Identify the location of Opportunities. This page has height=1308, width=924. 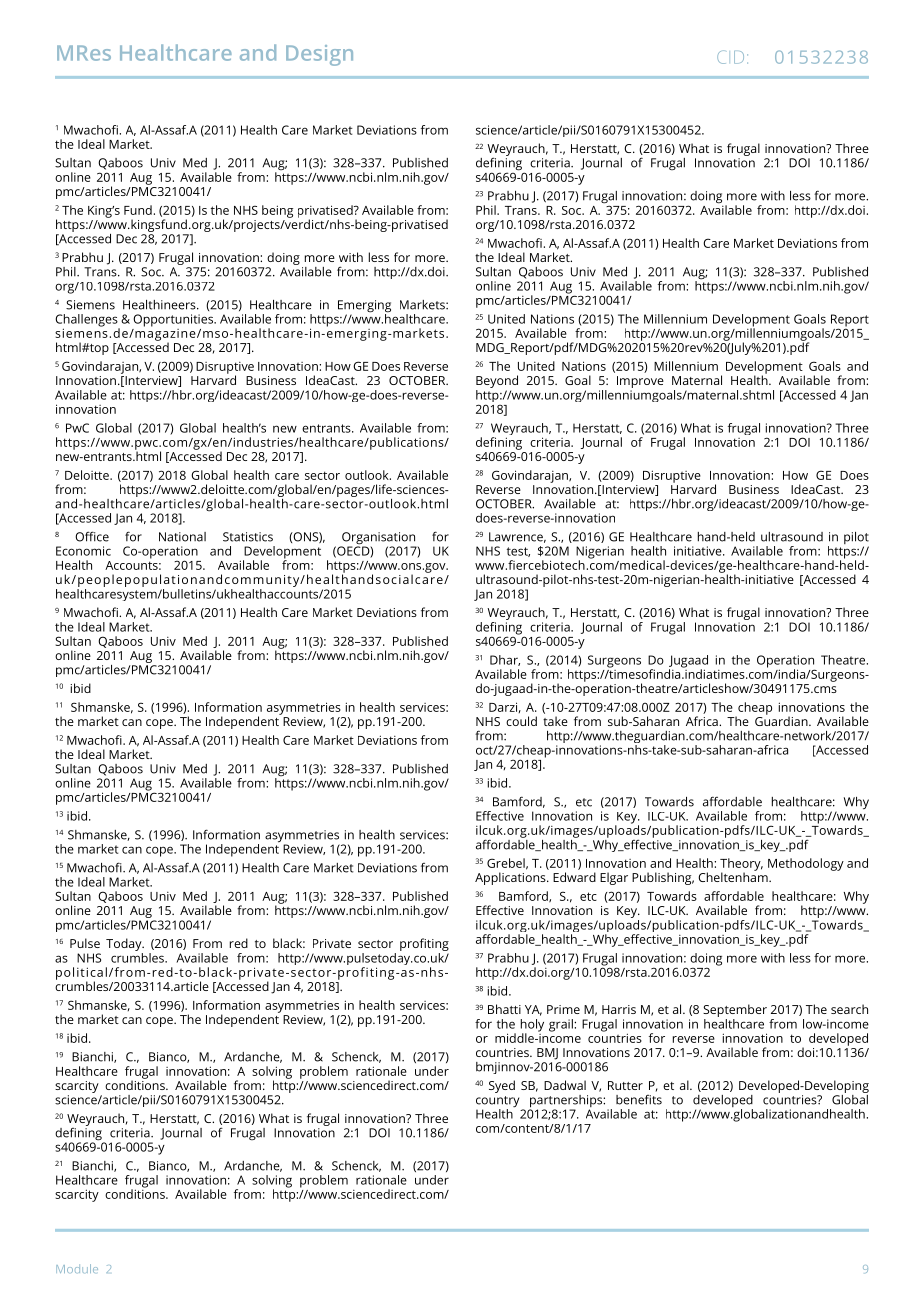
(174, 320).
